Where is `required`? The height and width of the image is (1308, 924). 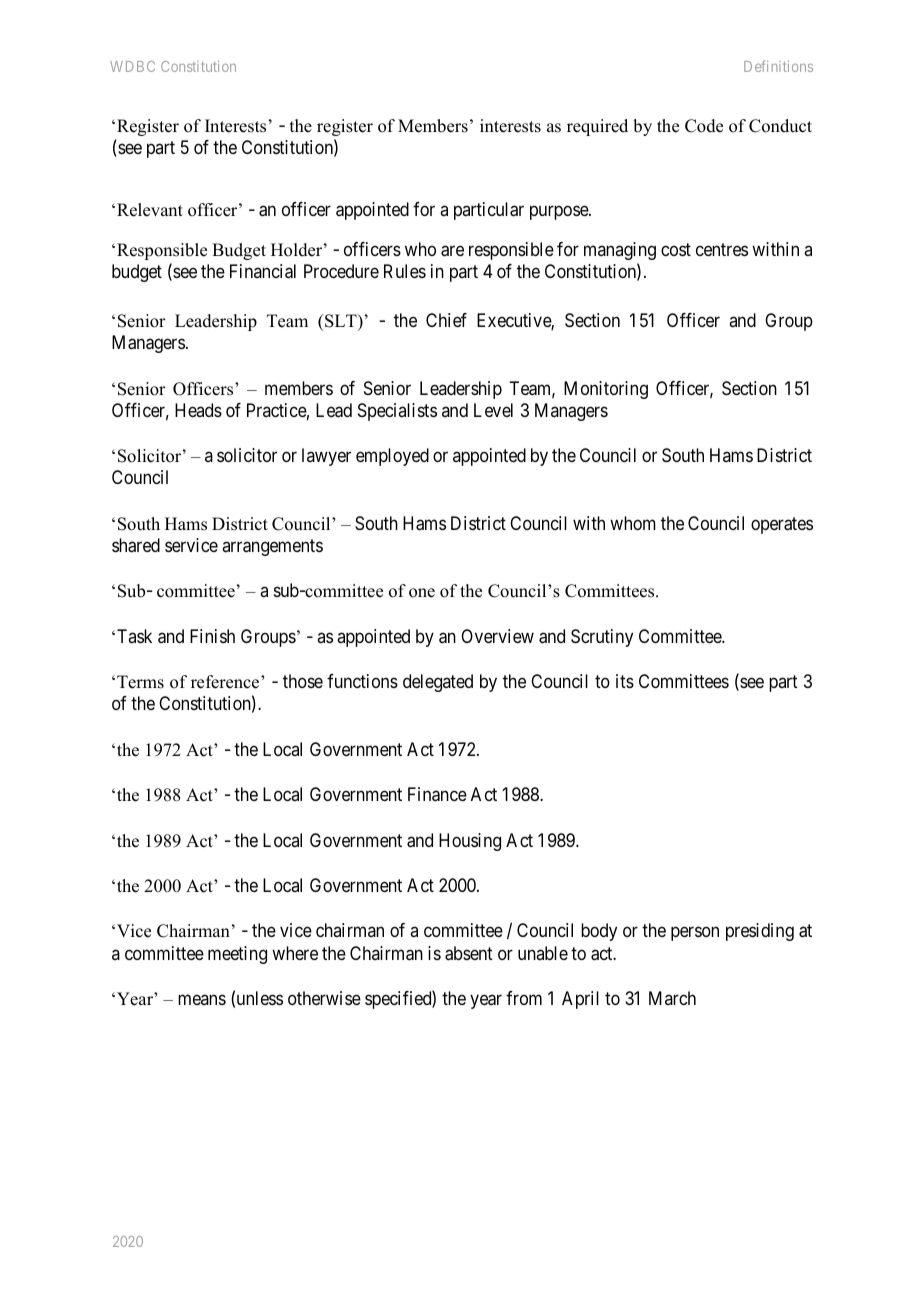 required is located at coordinates (597, 127).
